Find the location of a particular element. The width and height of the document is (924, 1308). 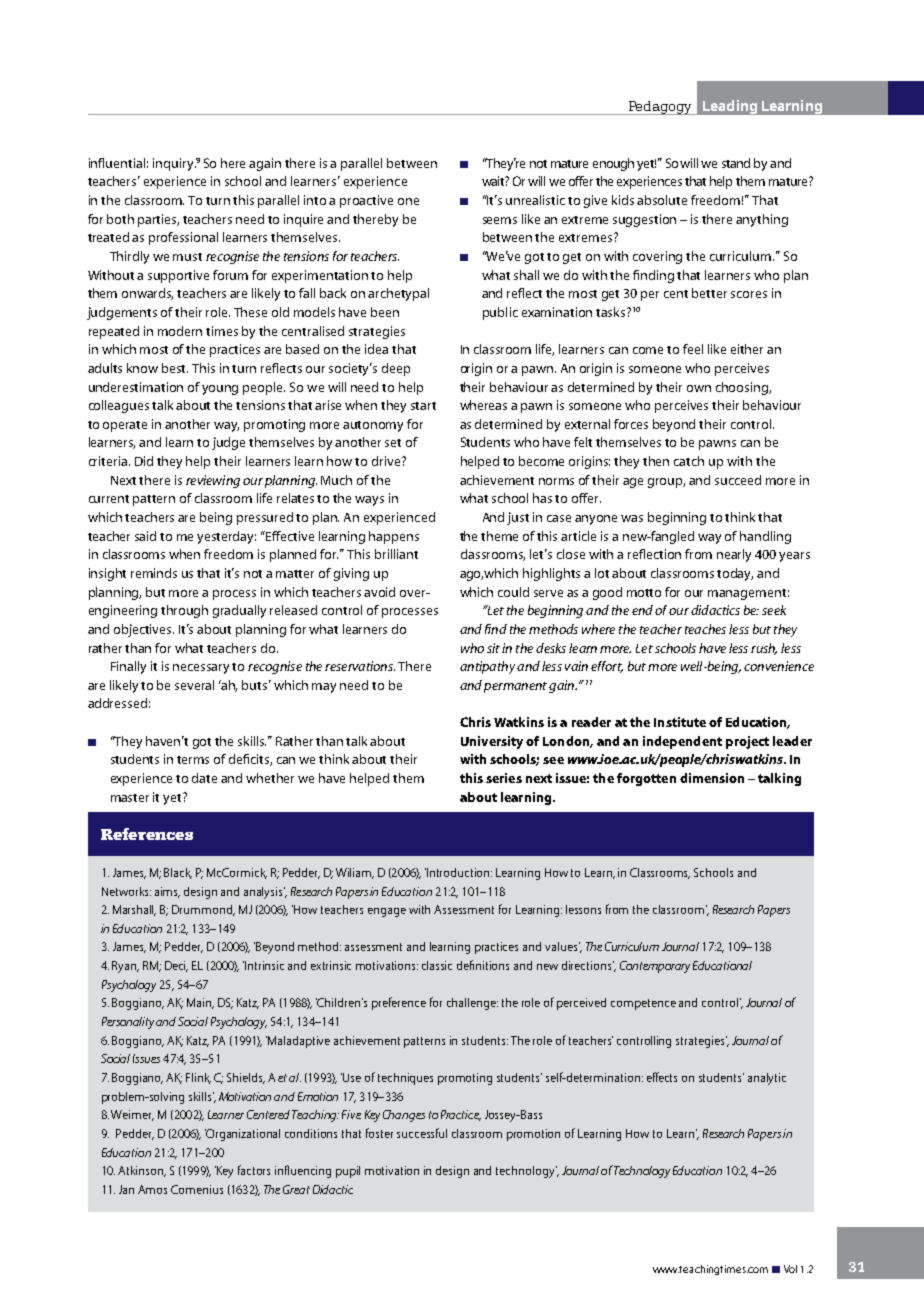

seems is located at coordinates (500, 220).
